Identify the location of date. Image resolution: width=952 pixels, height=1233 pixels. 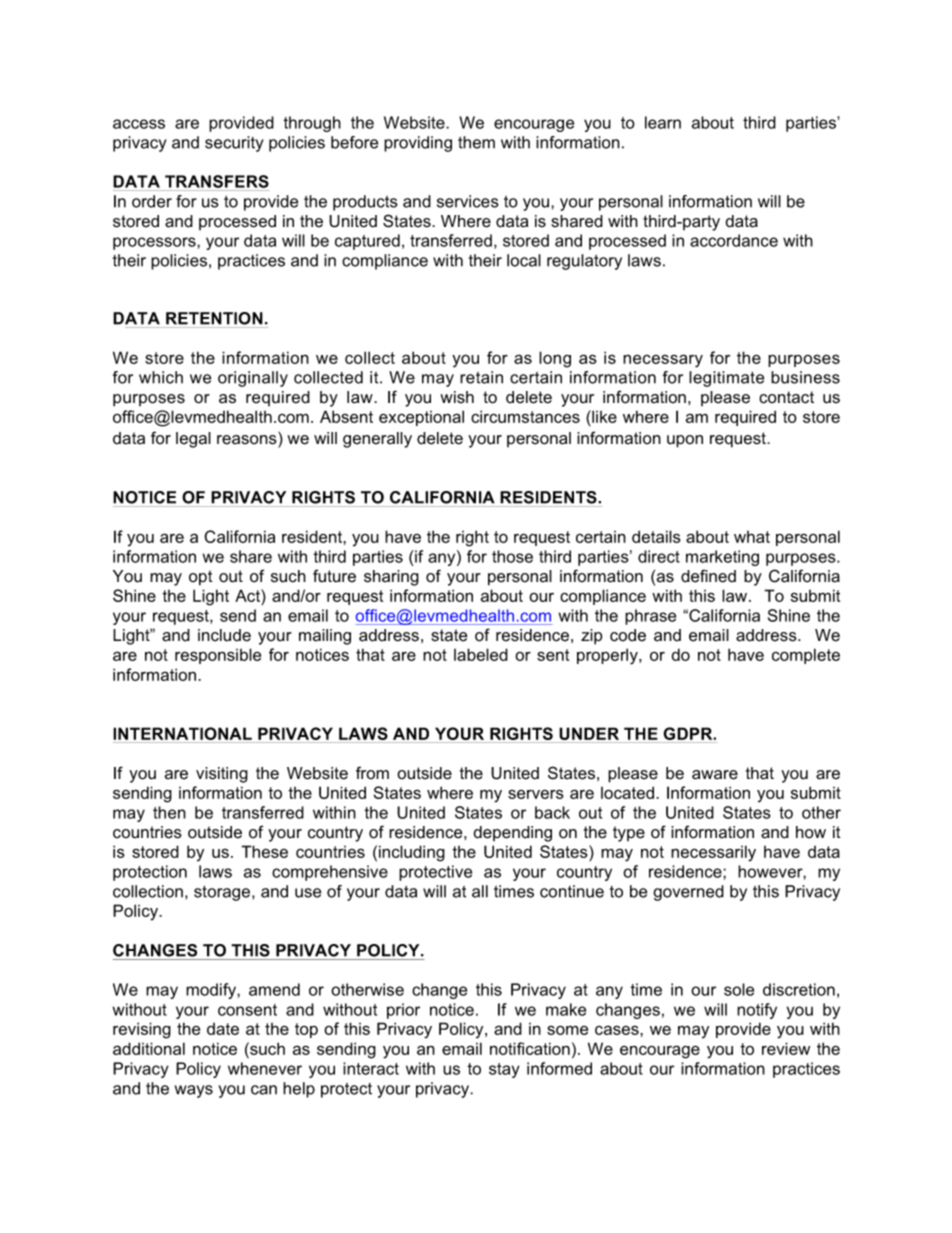
(223, 1029).
